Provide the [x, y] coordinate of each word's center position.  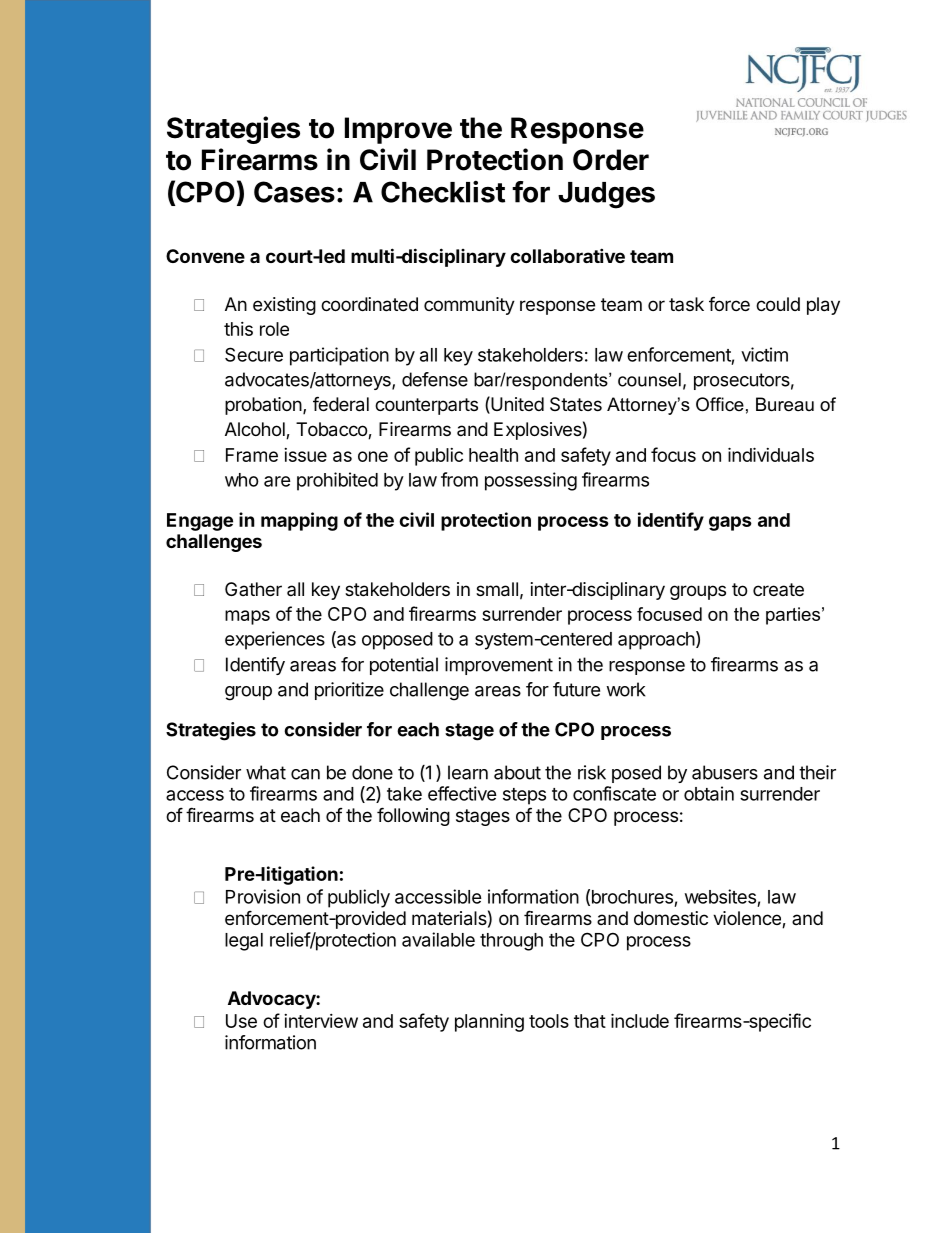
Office [720, 404]
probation [263, 406]
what [266, 772]
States [576, 404]
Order [611, 160]
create [778, 589]
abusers [725, 772]
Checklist [443, 192]
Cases [294, 192]
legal [244, 942]
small [497, 589]
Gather [253, 589]
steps [524, 796]
